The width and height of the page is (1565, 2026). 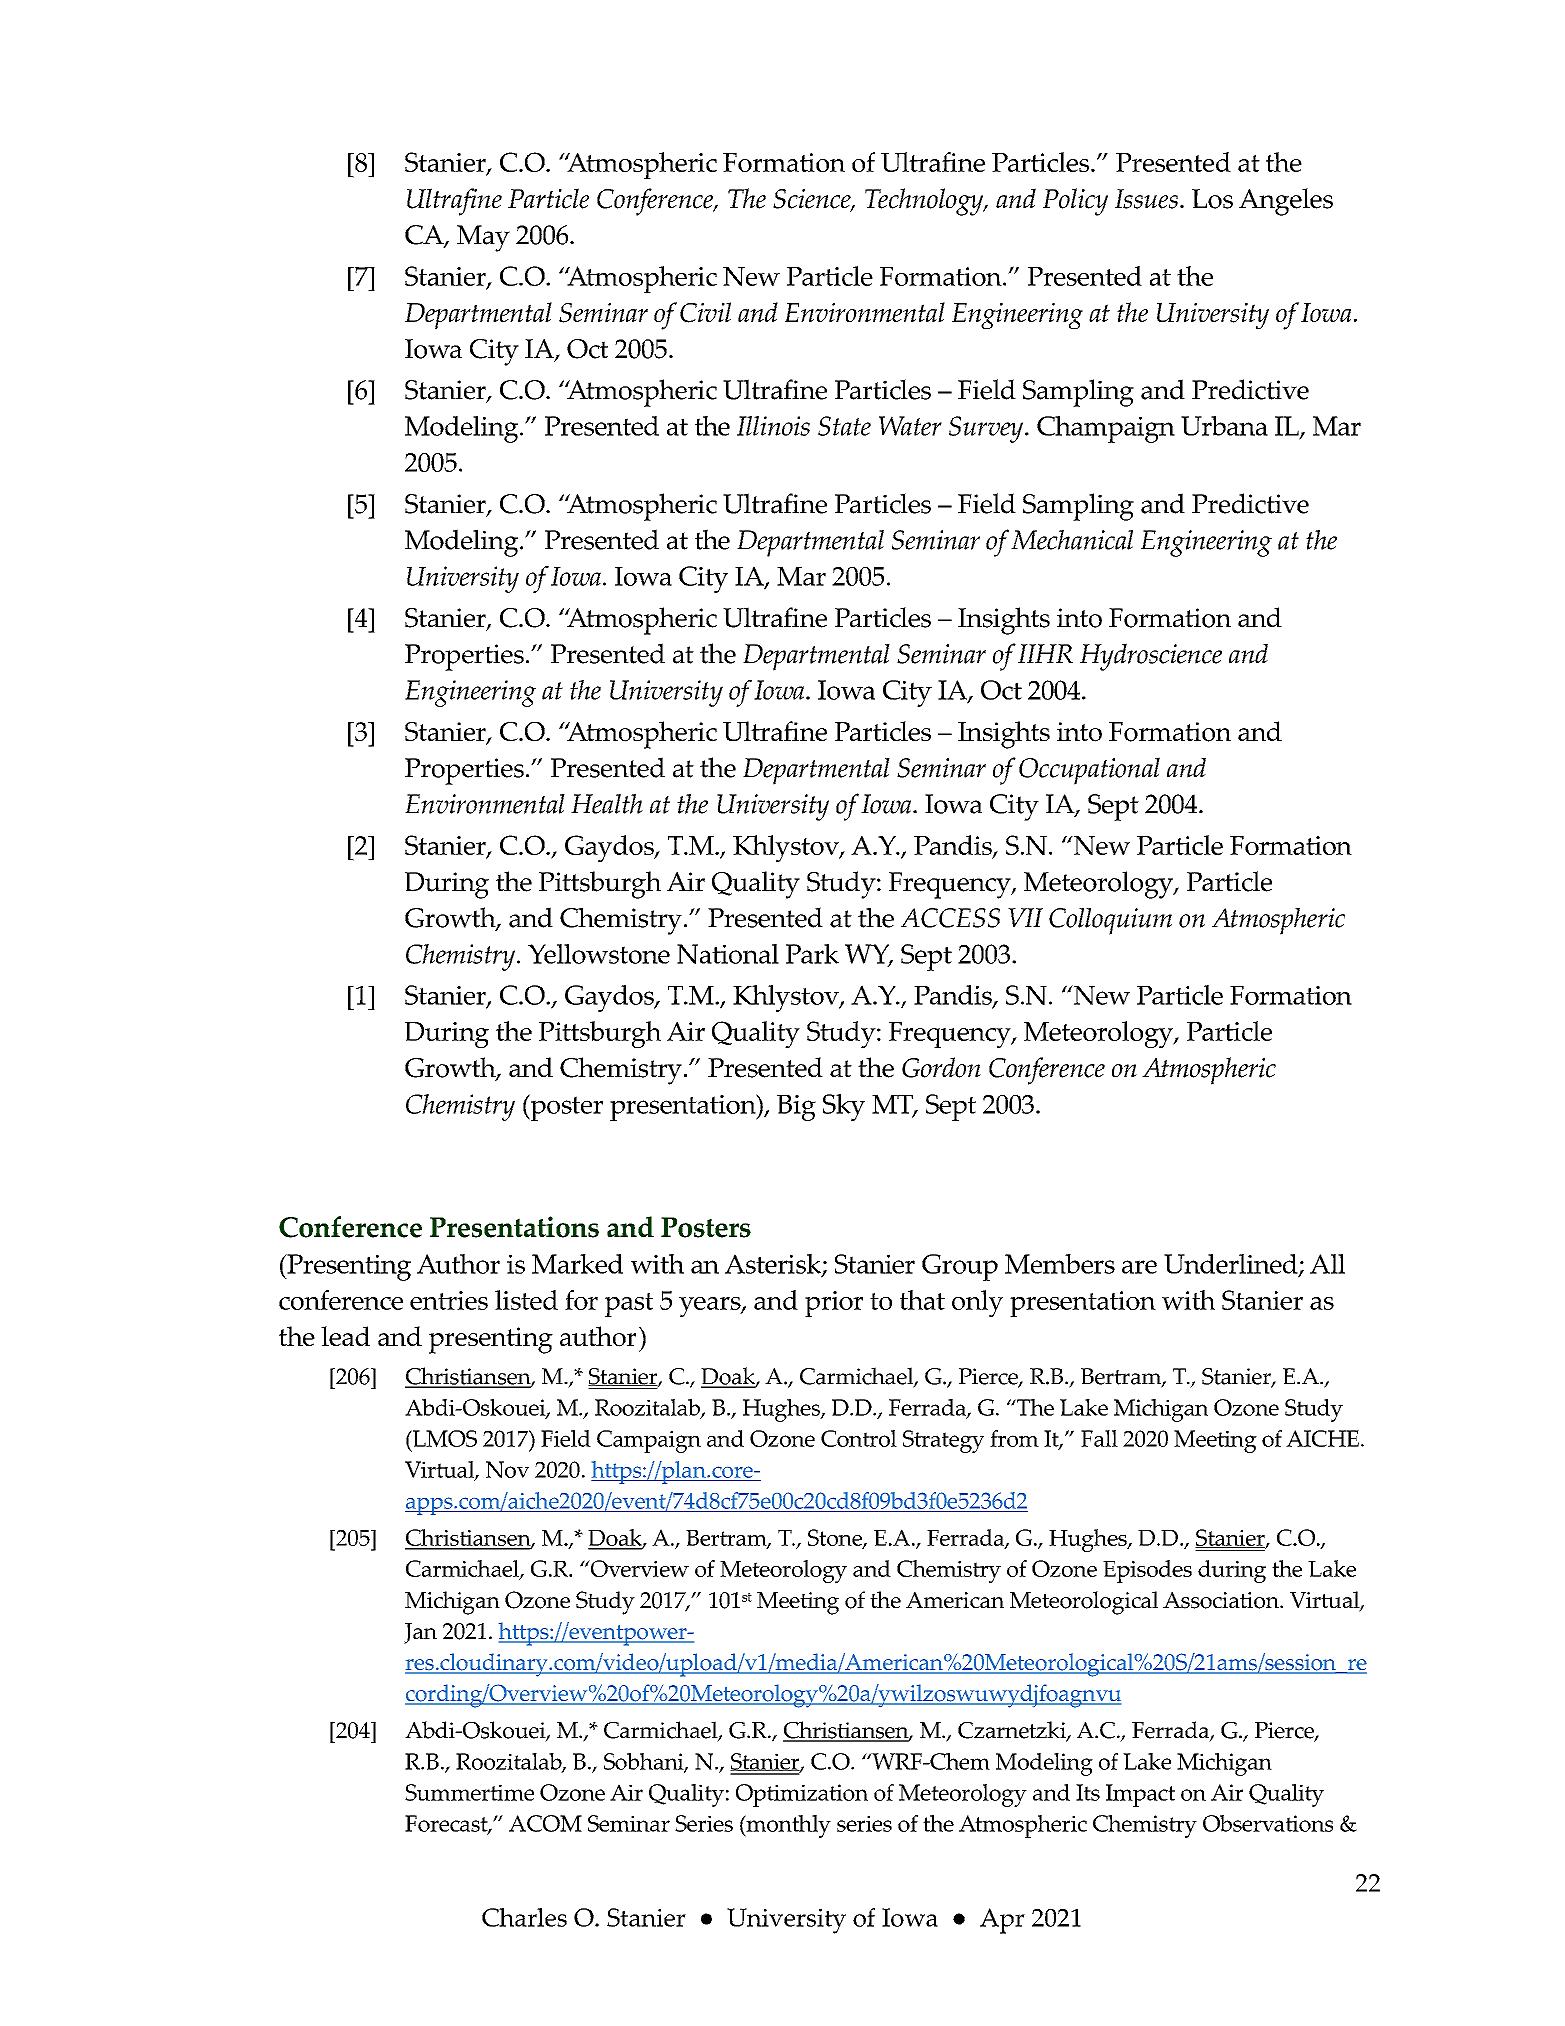 I want to click on May, so click(x=483, y=238).
